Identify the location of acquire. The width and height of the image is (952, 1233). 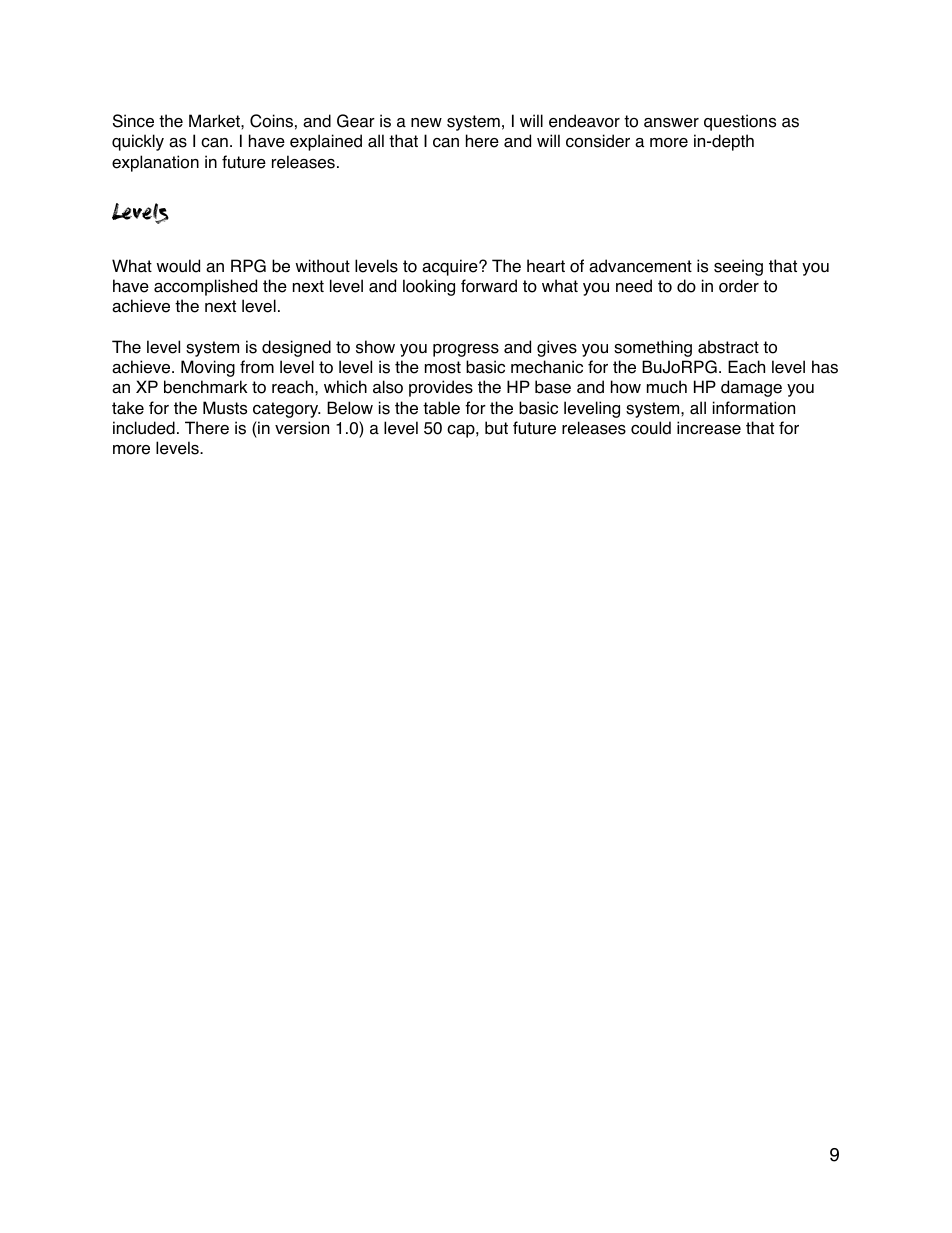
(451, 267).
